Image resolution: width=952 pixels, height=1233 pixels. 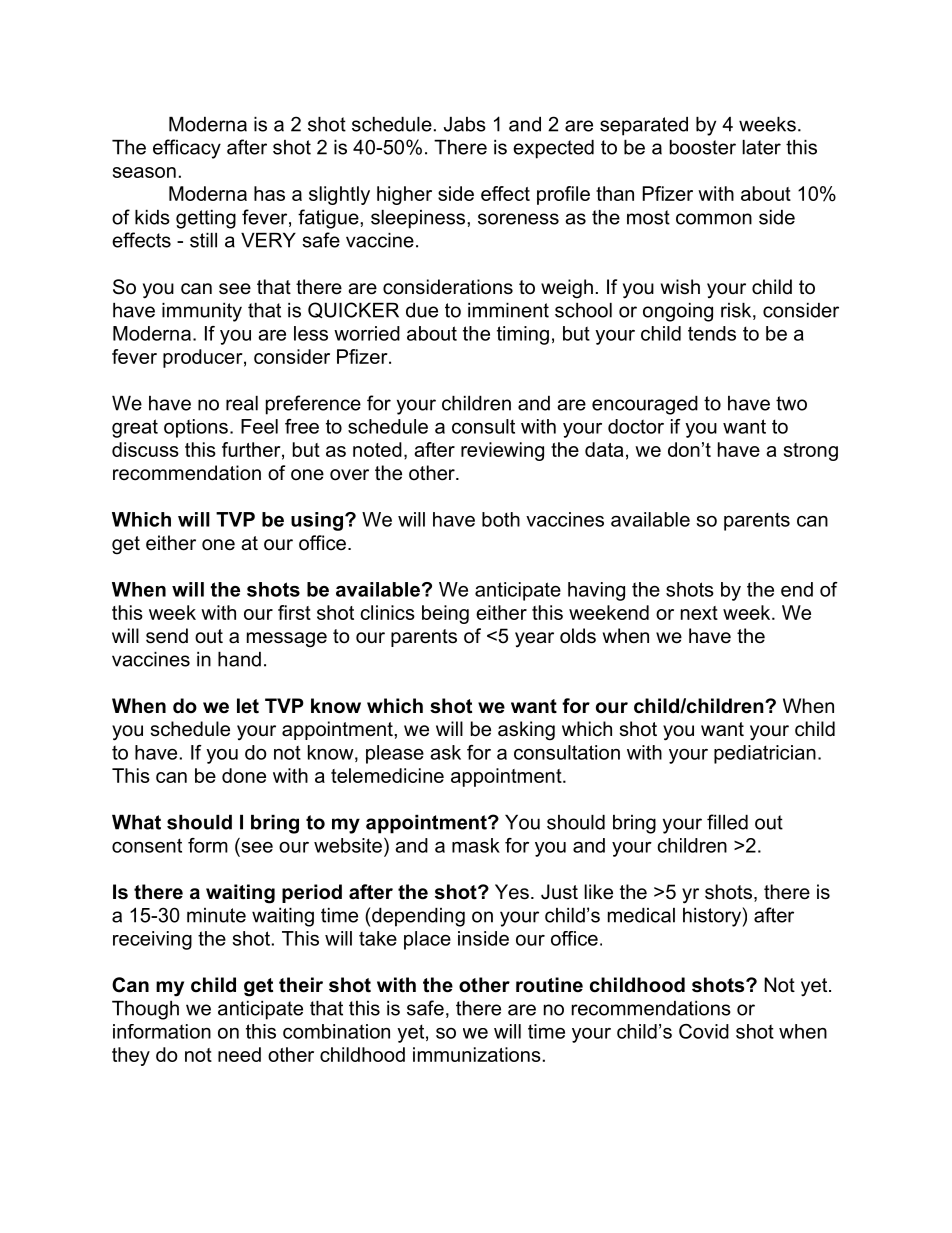 I want to click on being, so click(x=445, y=614).
